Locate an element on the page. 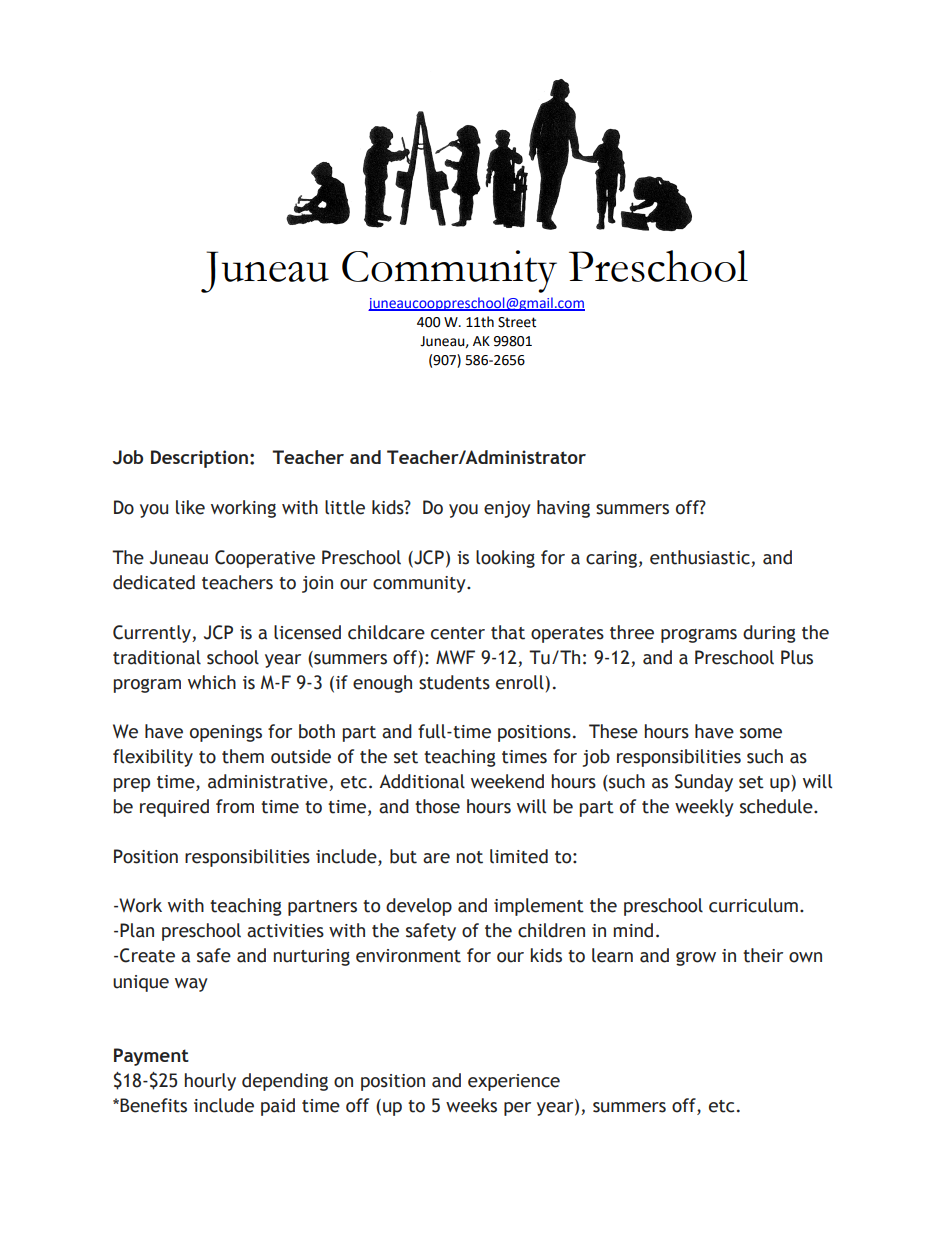 The image size is (952, 1233). some is located at coordinates (761, 733).
